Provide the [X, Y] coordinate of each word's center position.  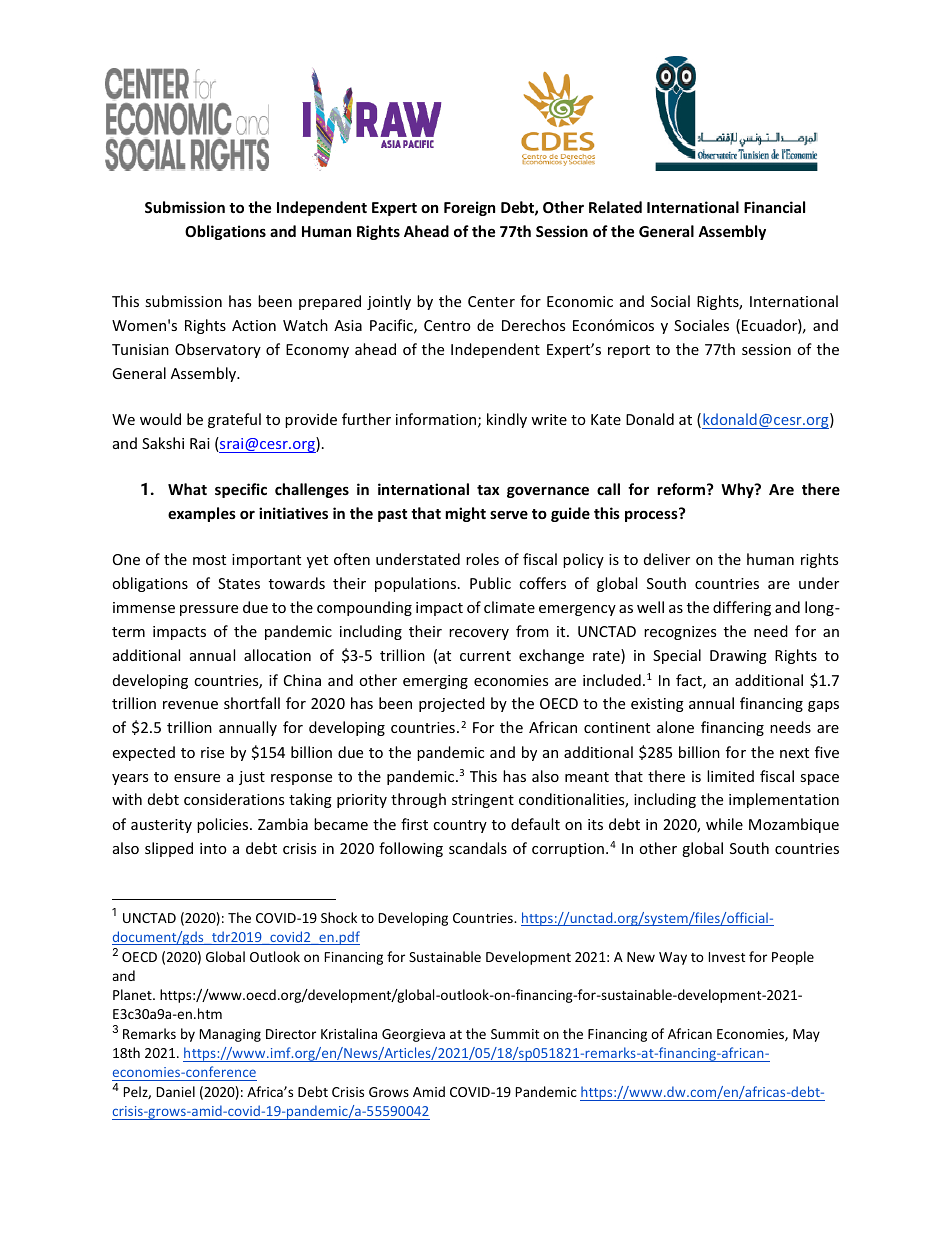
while [724, 824]
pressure [209, 610]
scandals [478, 848]
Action [254, 325]
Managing [230, 1035]
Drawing [738, 657]
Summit [515, 1034]
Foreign [469, 208]
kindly [507, 420]
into [213, 848]
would [160, 419]
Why [738, 490]
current [485, 656]
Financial [774, 207]
